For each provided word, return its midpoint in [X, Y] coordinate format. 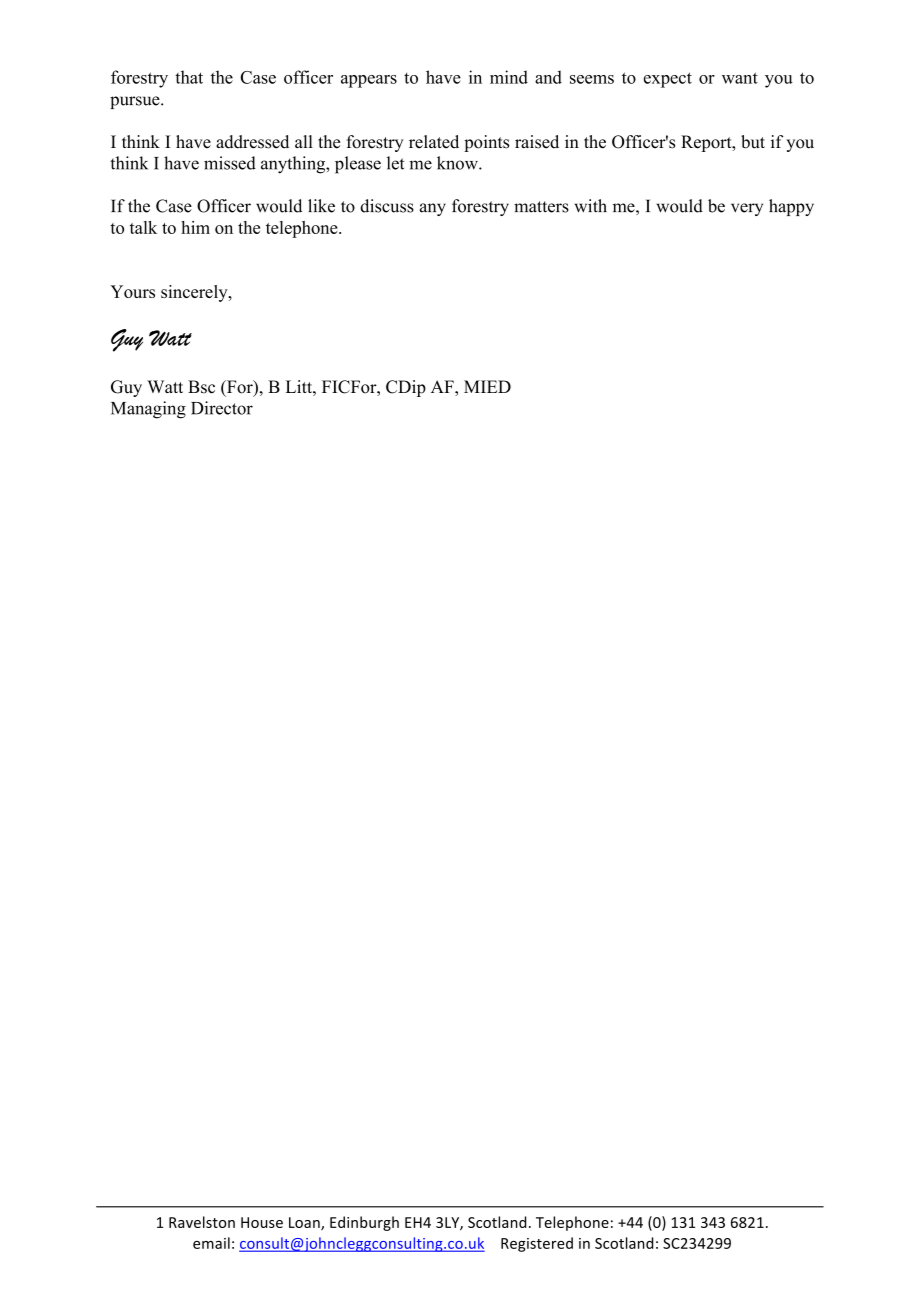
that [189, 77]
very [747, 209]
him [195, 227]
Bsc [201, 387]
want [740, 78]
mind [509, 77]
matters [541, 207]
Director [222, 408]
